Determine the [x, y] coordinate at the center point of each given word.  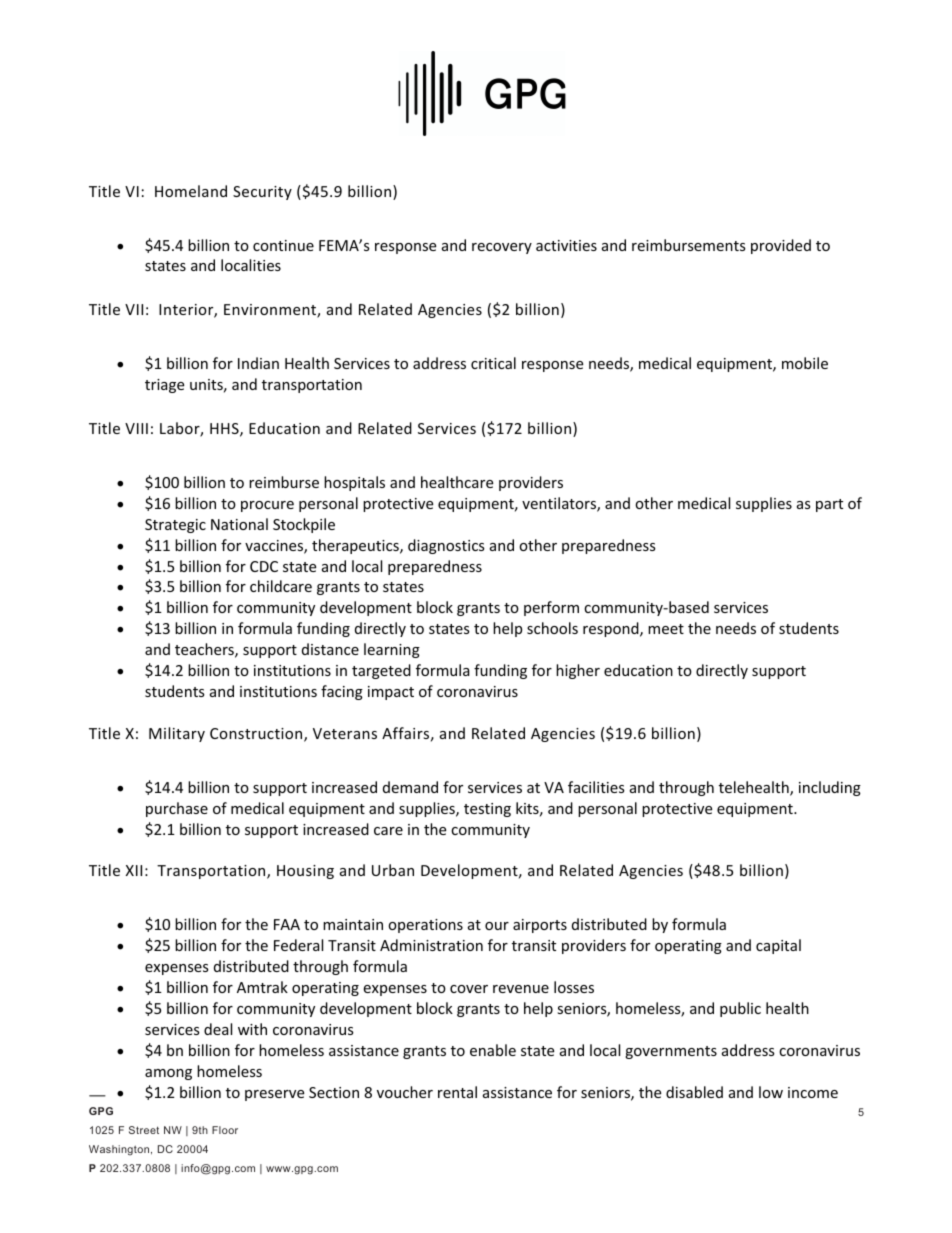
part [829, 505]
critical [493, 363]
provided [781, 246]
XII [134, 870]
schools [552, 628]
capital [778, 946]
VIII [136, 428]
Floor [225, 1130]
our [497, 926]
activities [566, 245]
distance [330, 649]
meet [666, 629]
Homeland [191, 191]
